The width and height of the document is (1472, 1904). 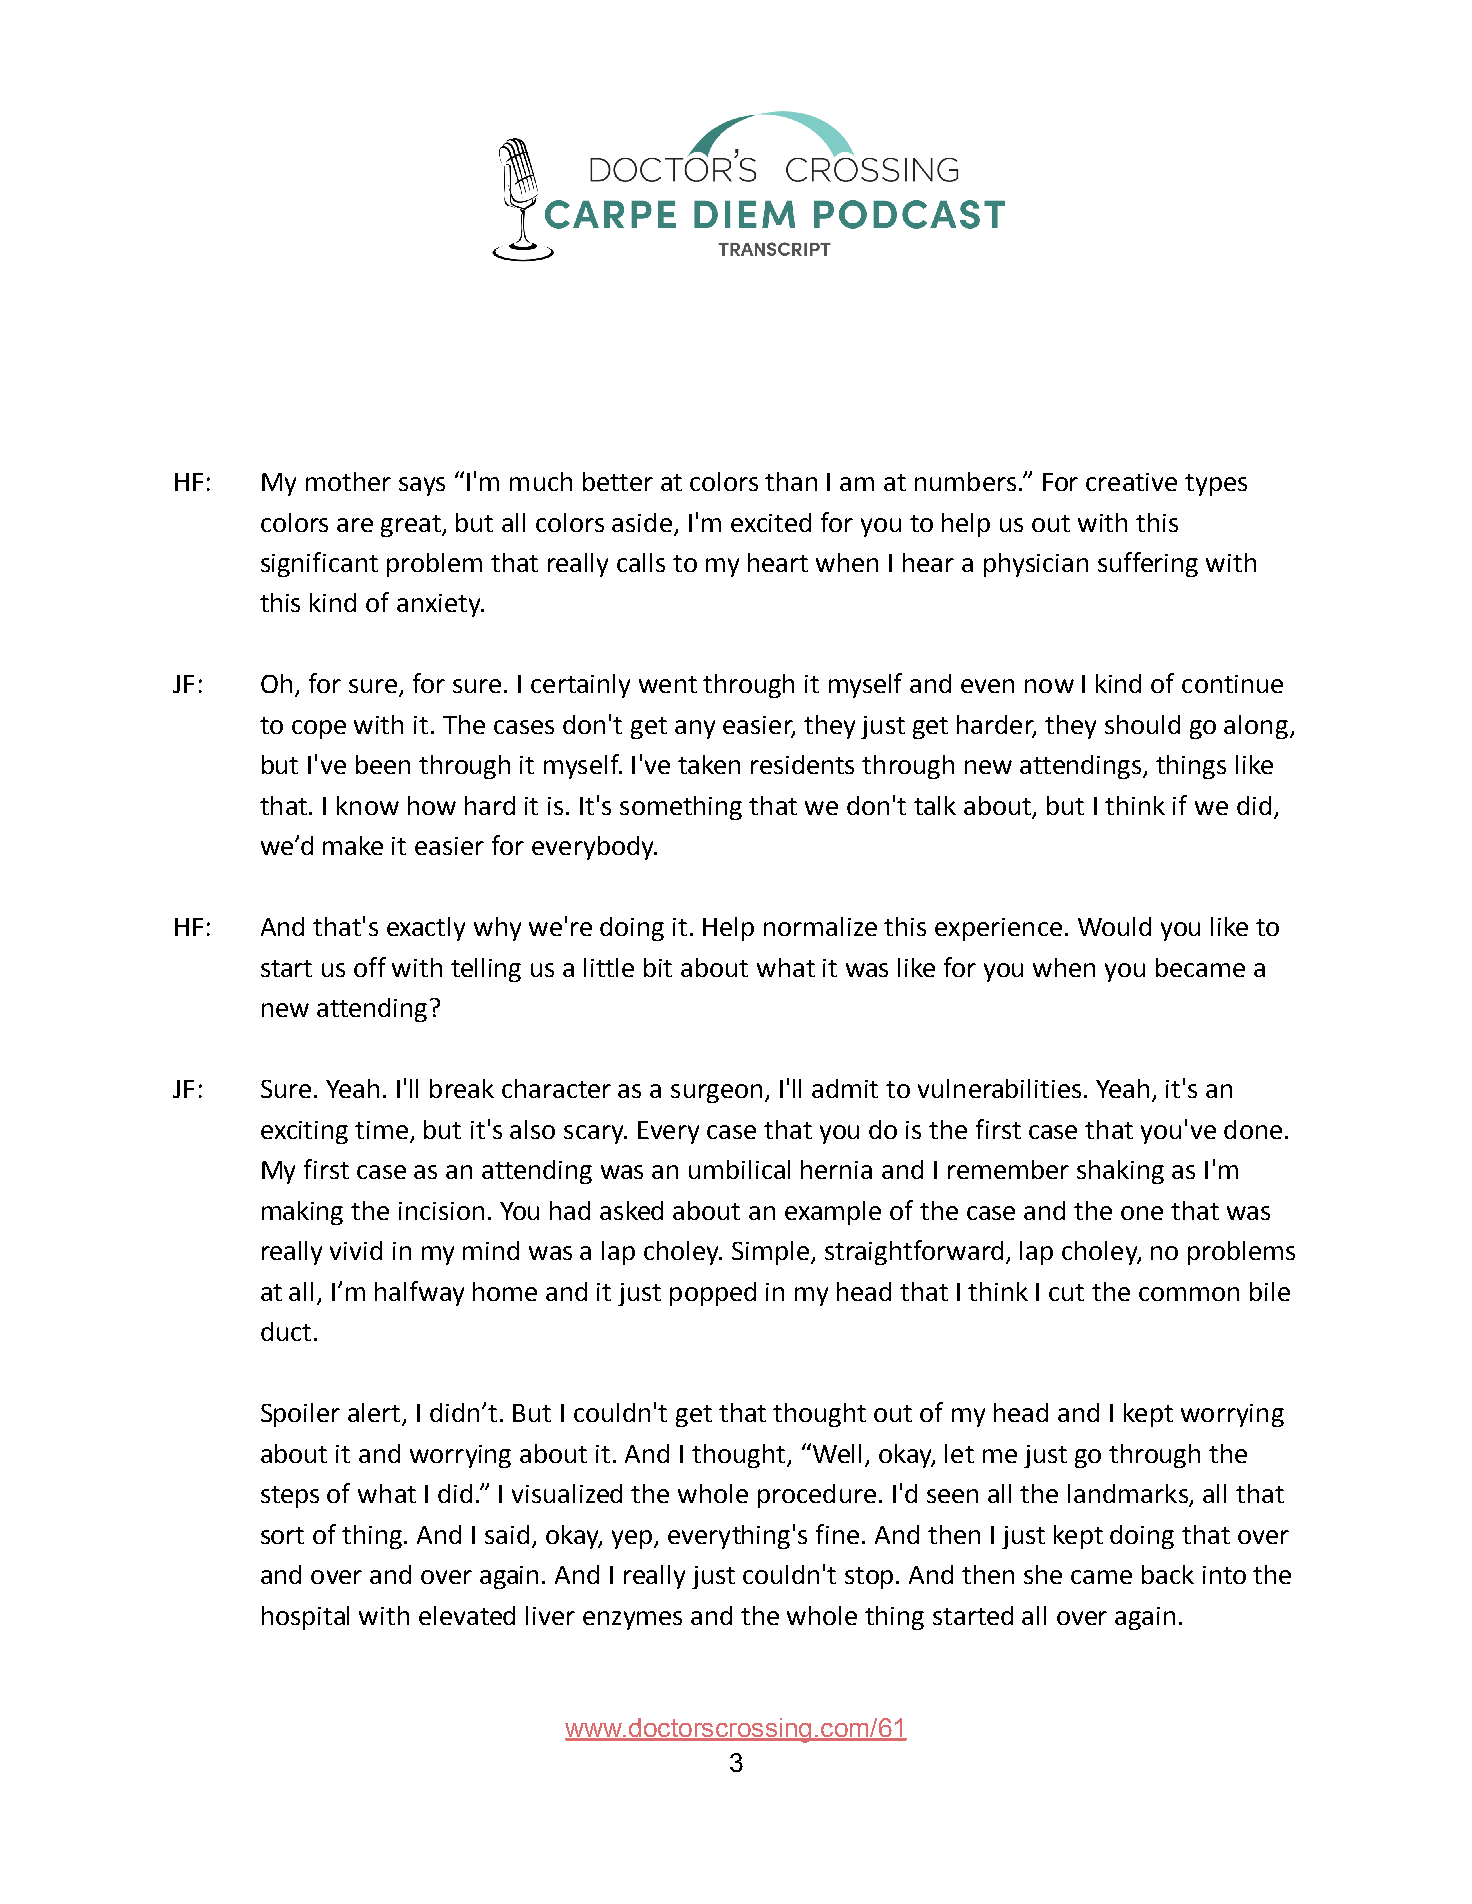 I want to click on halfway, so click(x=419, y=1293).
